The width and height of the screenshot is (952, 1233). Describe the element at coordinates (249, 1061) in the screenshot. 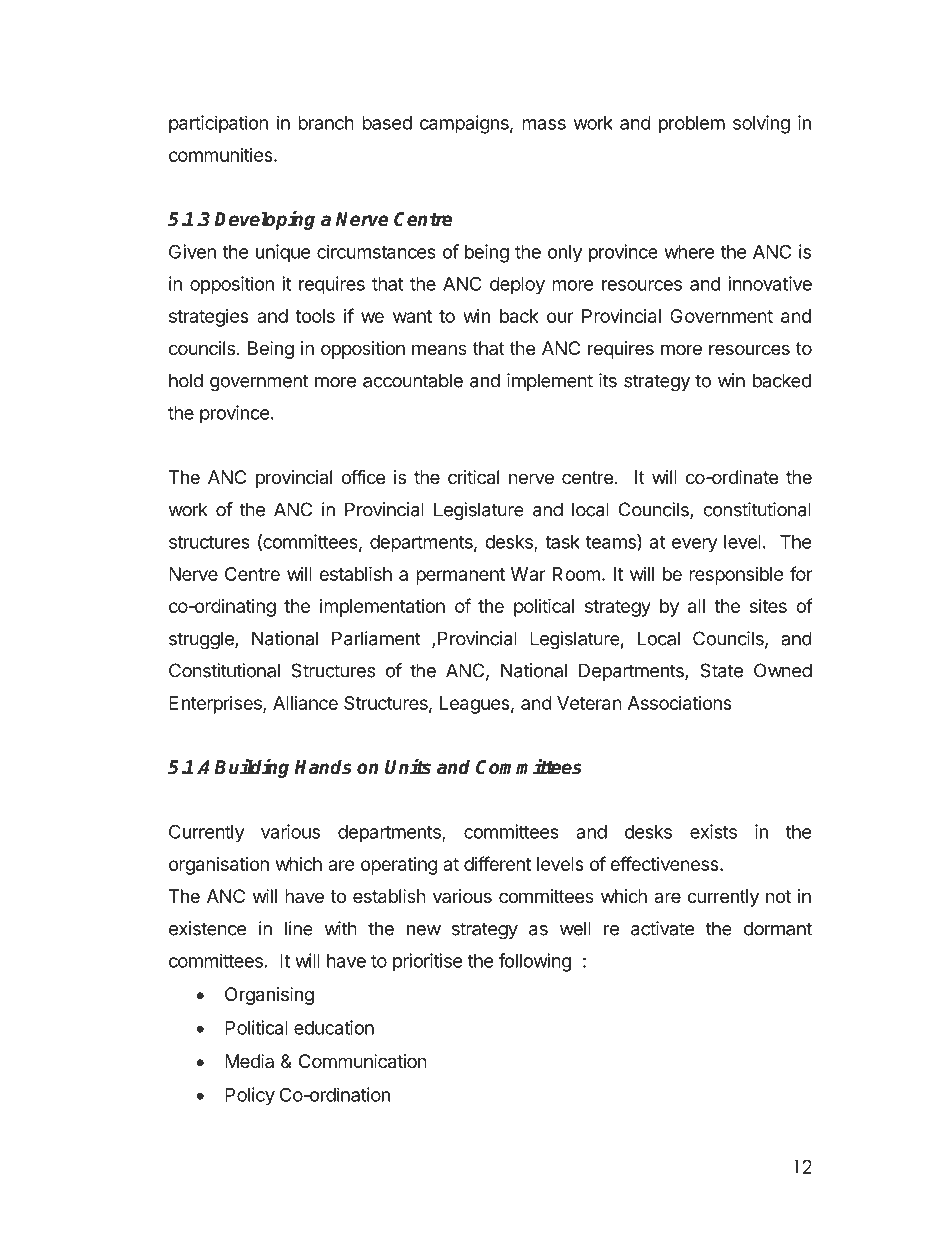

I see `Media` at that location.
